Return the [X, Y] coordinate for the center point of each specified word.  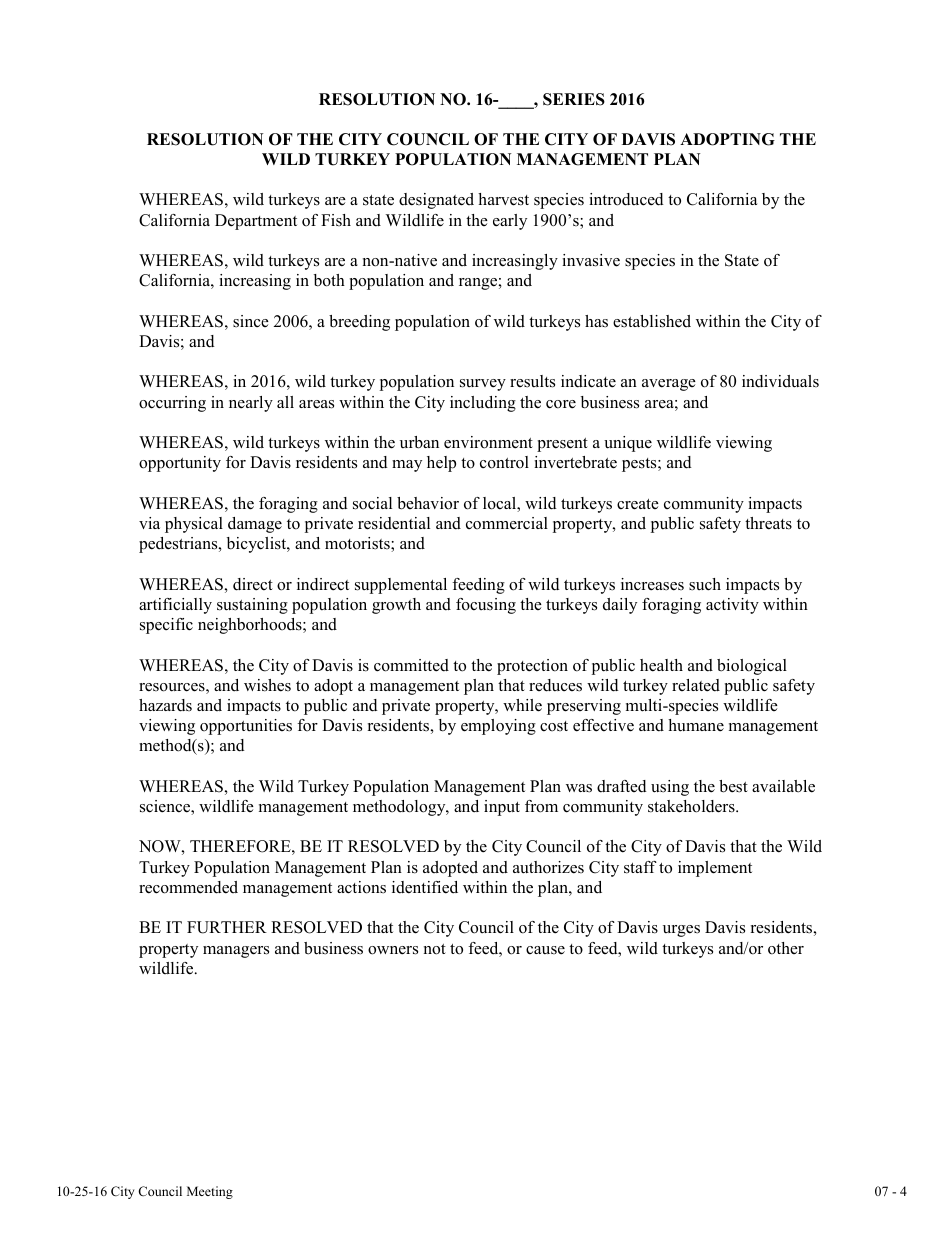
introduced [626, 199]
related [696, 685]
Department [256, 222]
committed [411, 665]
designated [436, 201]
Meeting [210, 1192]
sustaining [252, 606]
